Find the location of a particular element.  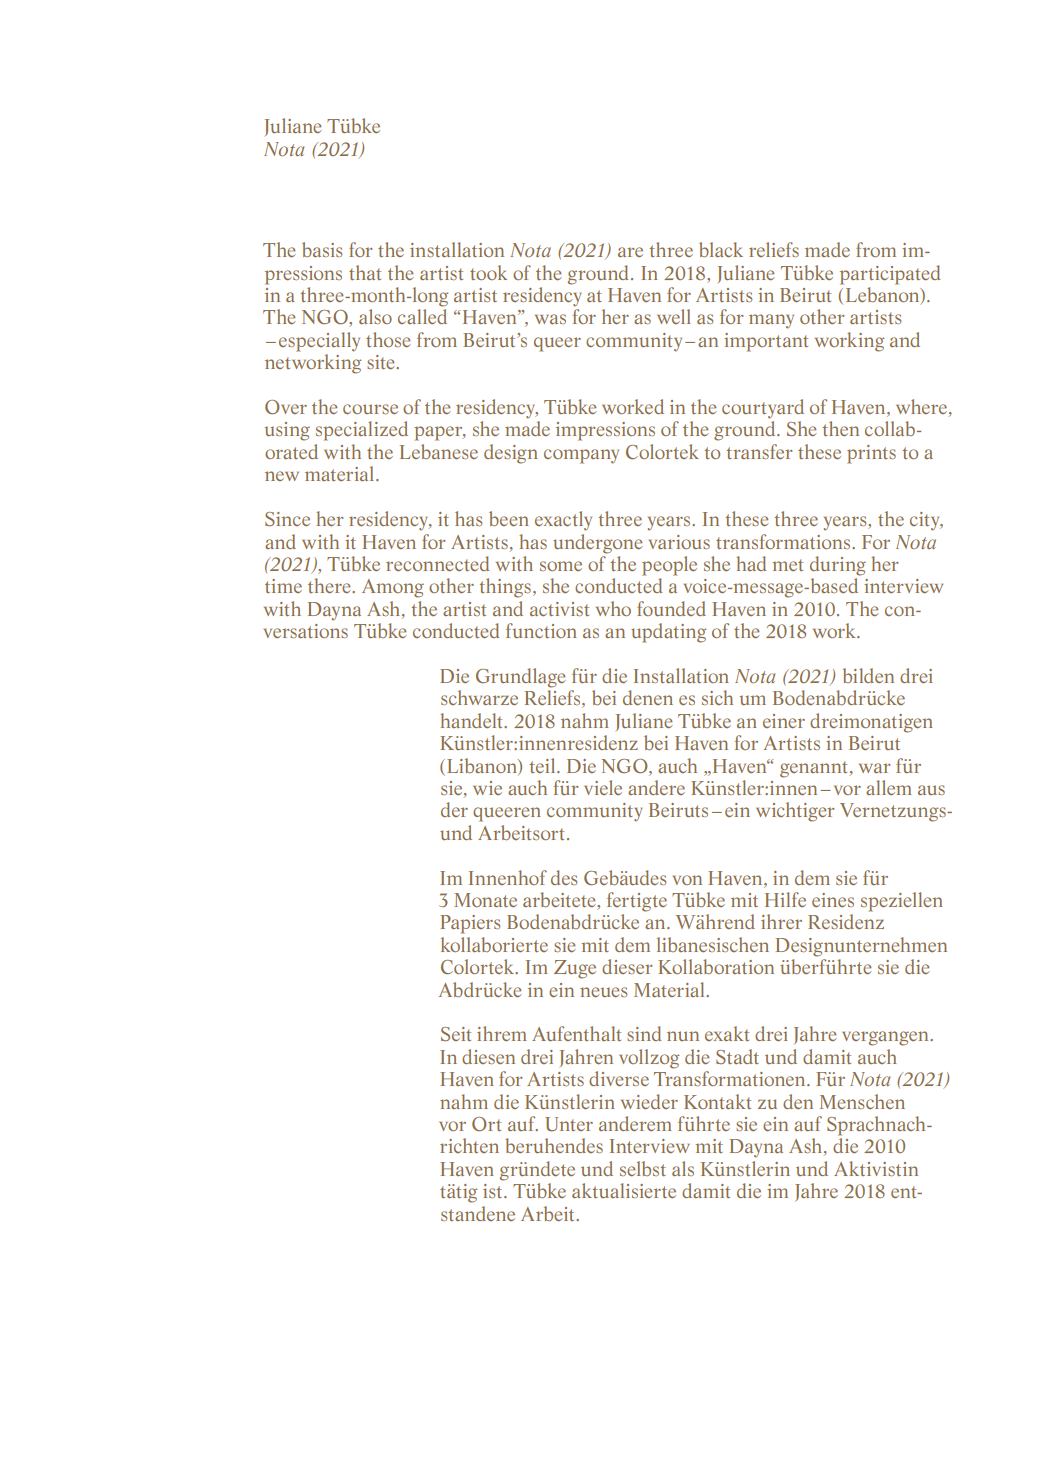

einer is located at coordinates (784, 721).
